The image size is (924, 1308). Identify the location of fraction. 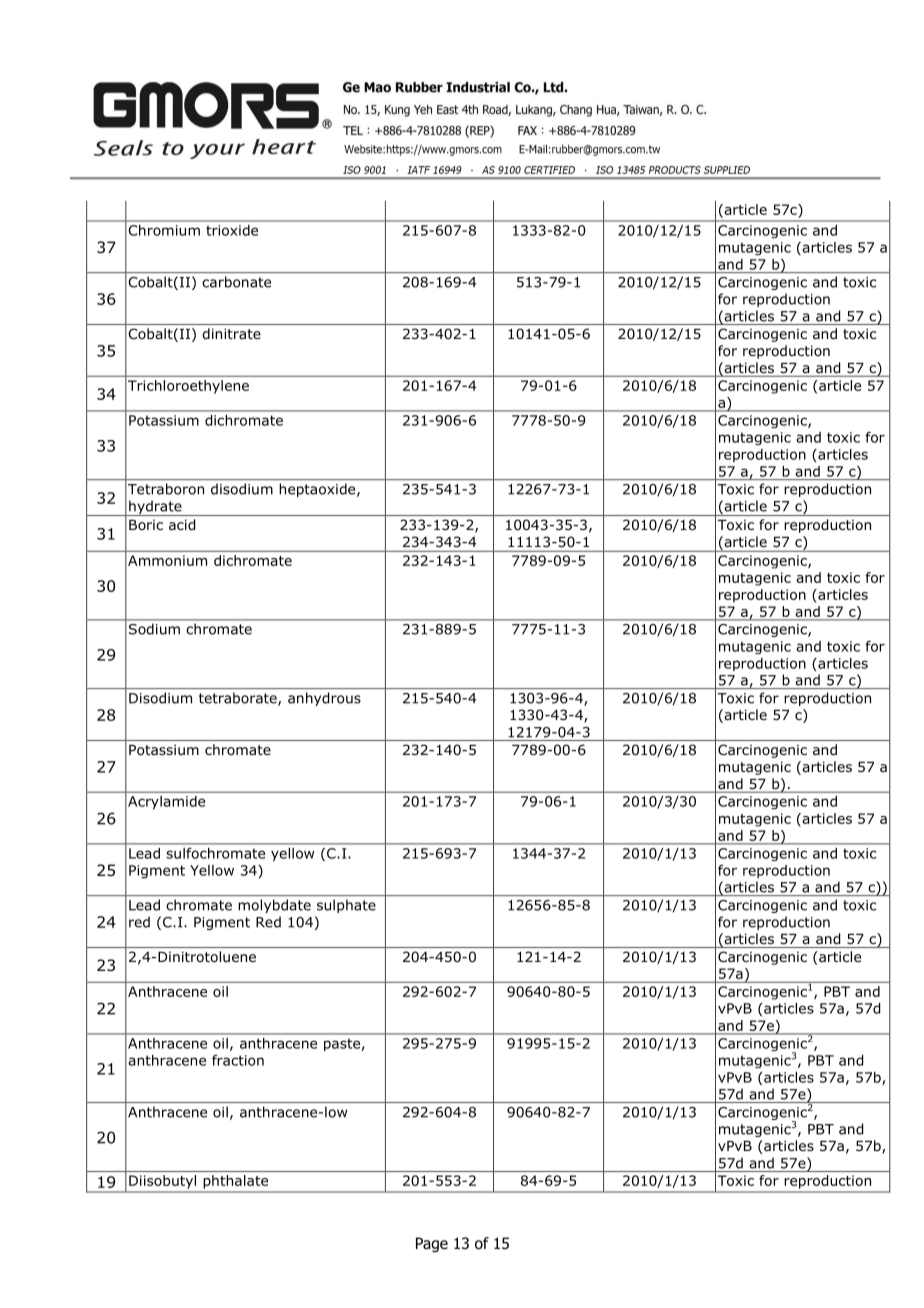
(238, 1060).
